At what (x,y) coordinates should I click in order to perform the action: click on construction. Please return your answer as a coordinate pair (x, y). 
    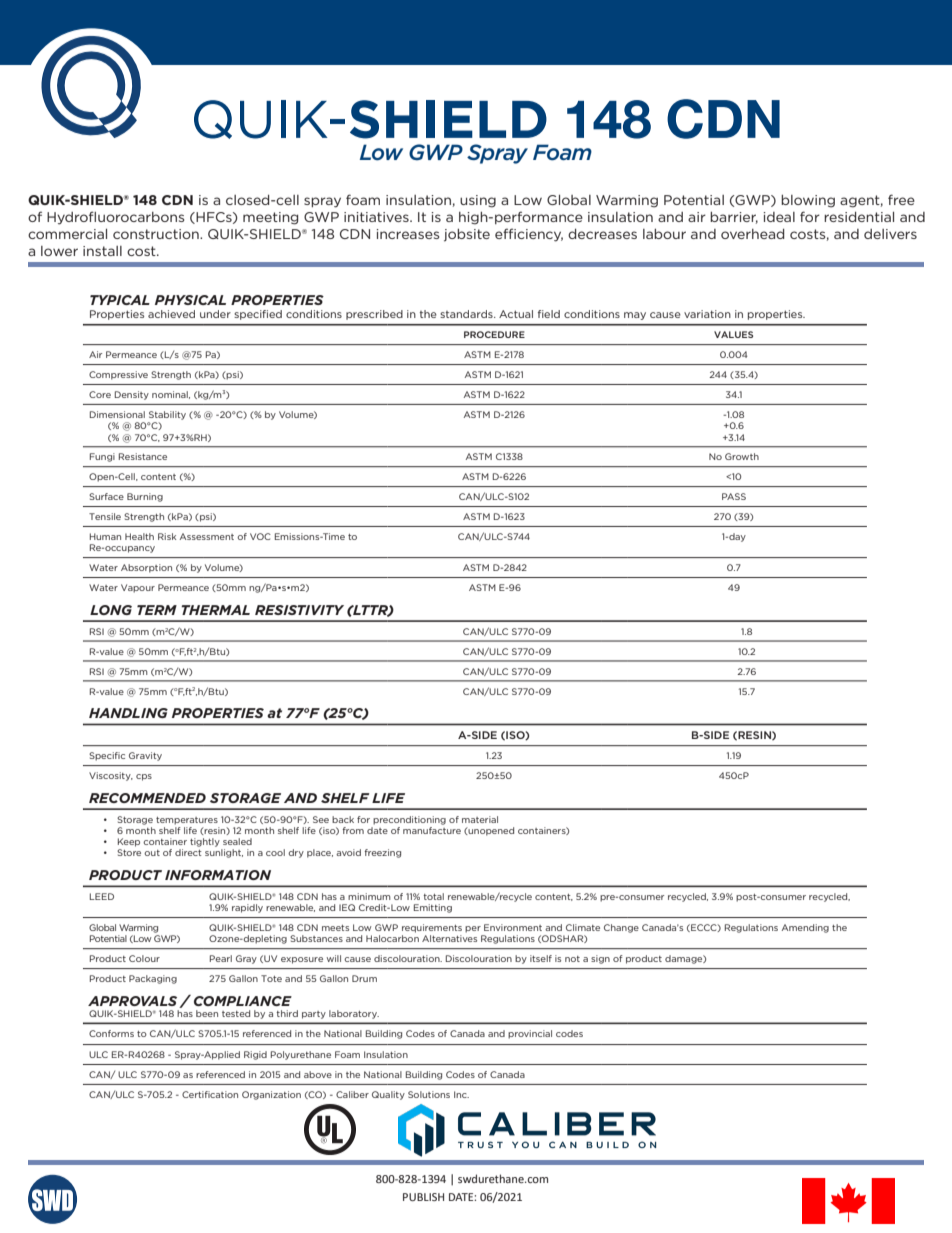
    Looking at the image, I should click on (157, 234).
